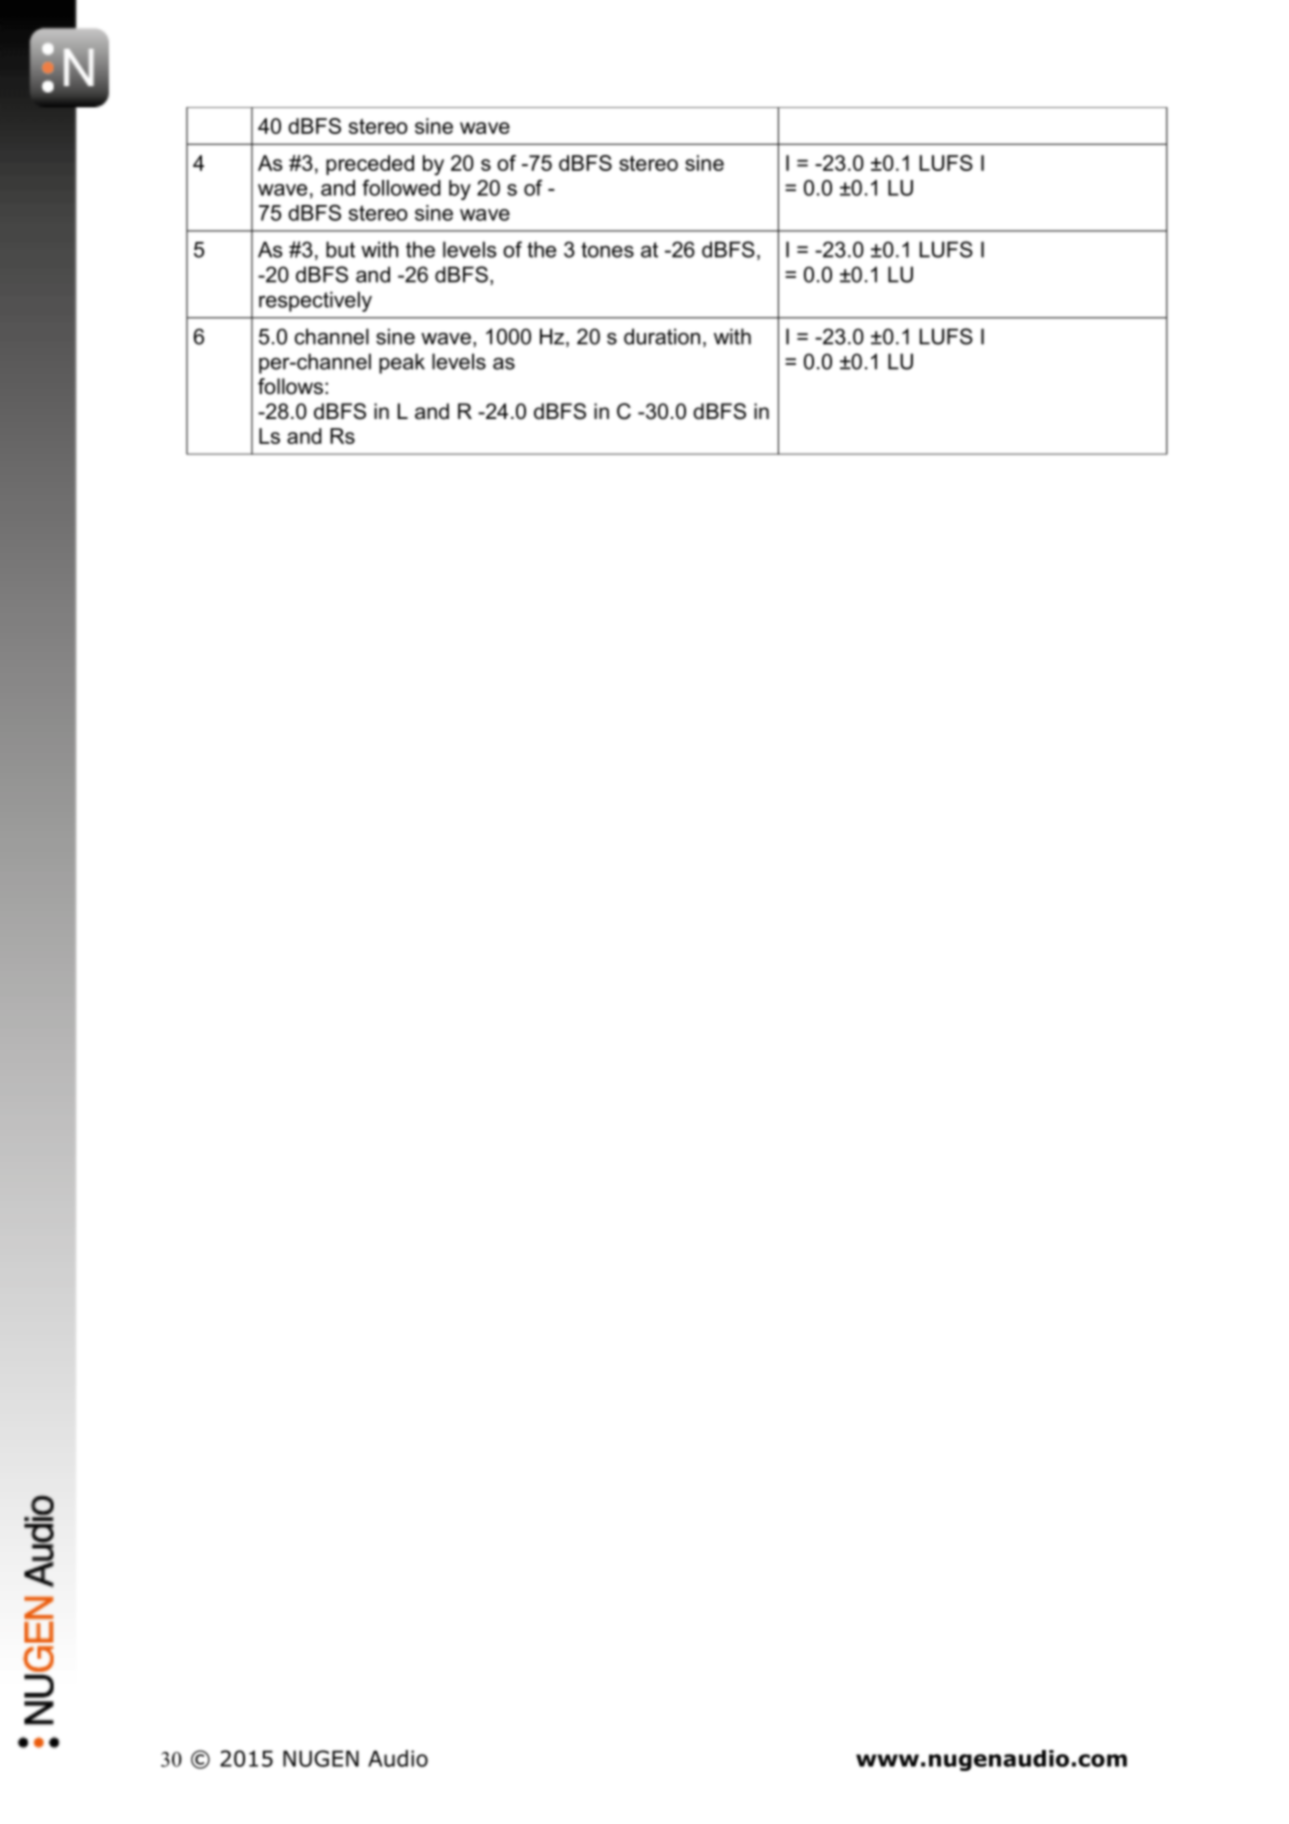  What do you see at coordinates (607, 250) in the screenshot?
I see `tones` at bounding box center [607, 250].
